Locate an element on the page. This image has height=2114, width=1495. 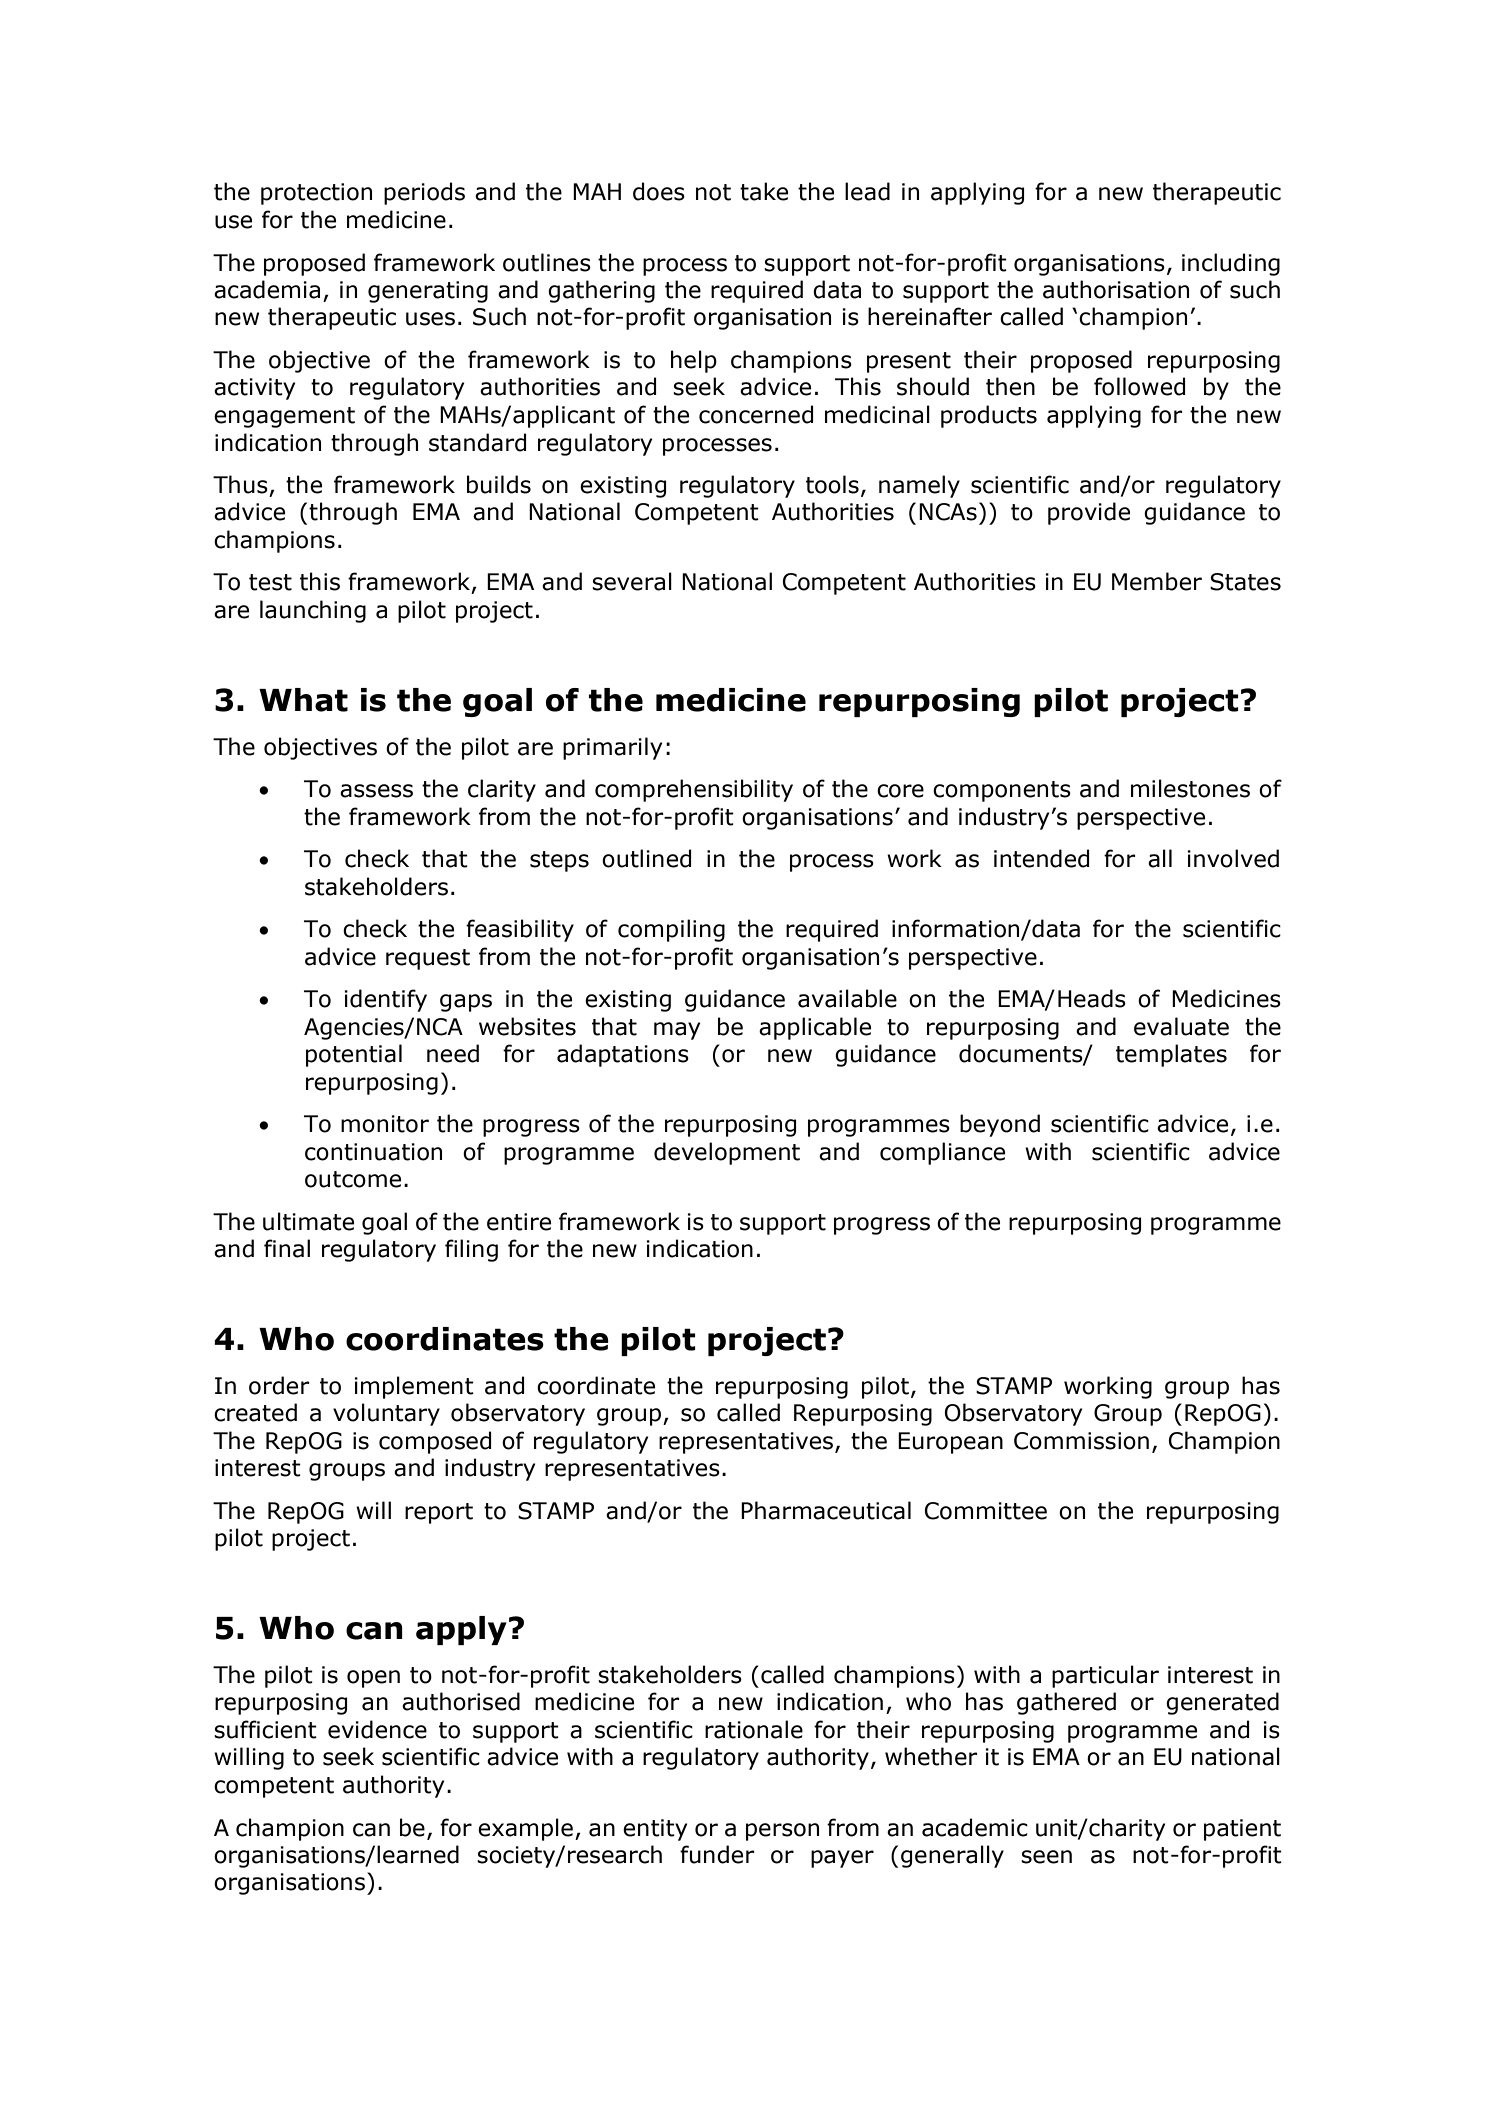
comprehensibility is located at coordinates (694, 790).
